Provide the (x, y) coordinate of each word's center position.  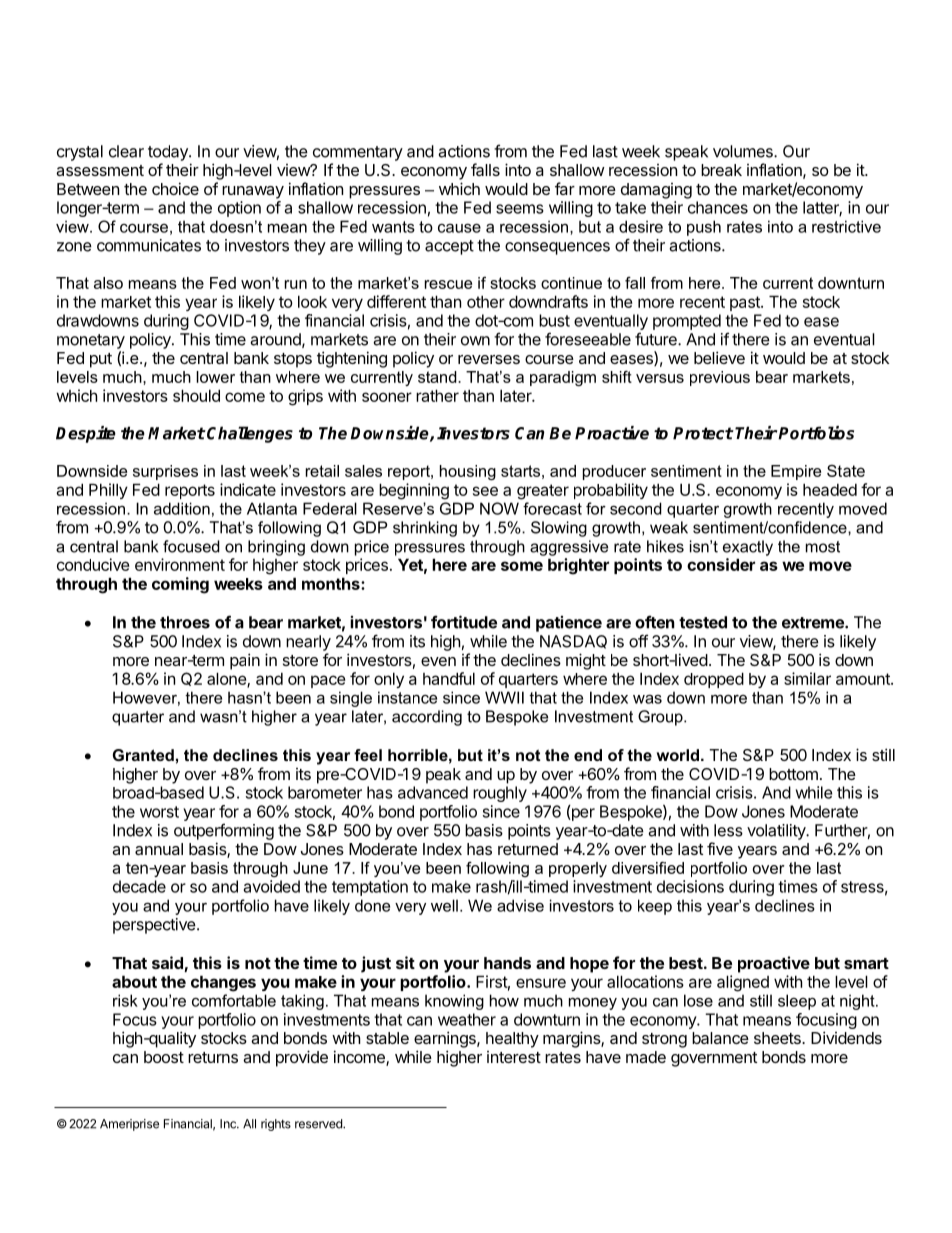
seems (520, 209)
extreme (814, 623)
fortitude (464, 622)
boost (164, 1057)
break (721, 170)
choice (175, 188)
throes (185, 622)
